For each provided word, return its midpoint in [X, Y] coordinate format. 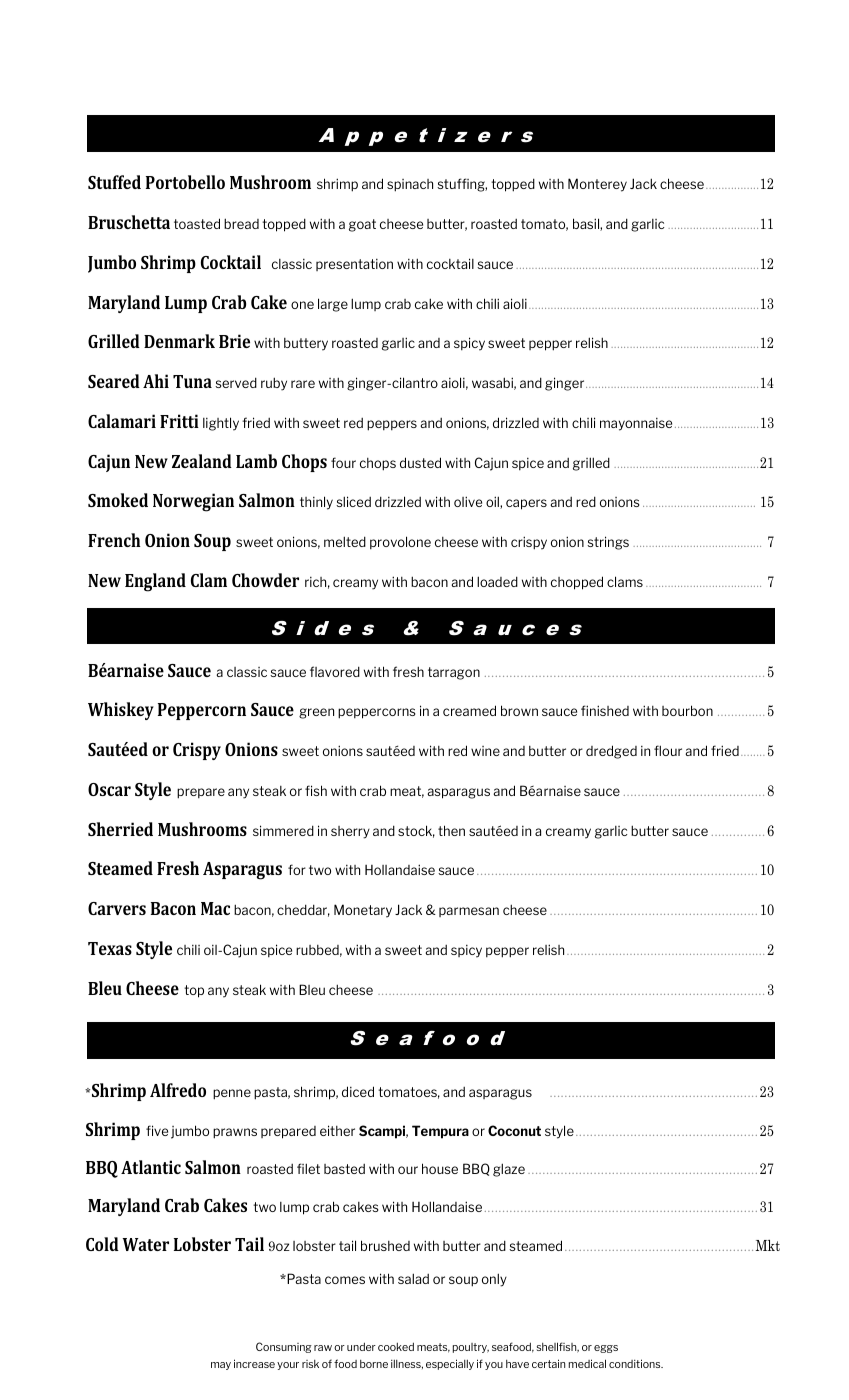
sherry [350, 832]
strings [608, 543]
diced [358, 1091]
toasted [197, 223]
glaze [509, 1170]
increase [254, 1363]
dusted [420, 462]
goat [362, 225]
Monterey [597, 185]
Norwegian [193, 502]
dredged [611, 752]
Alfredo [178, 1090]
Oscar [109, 789]
